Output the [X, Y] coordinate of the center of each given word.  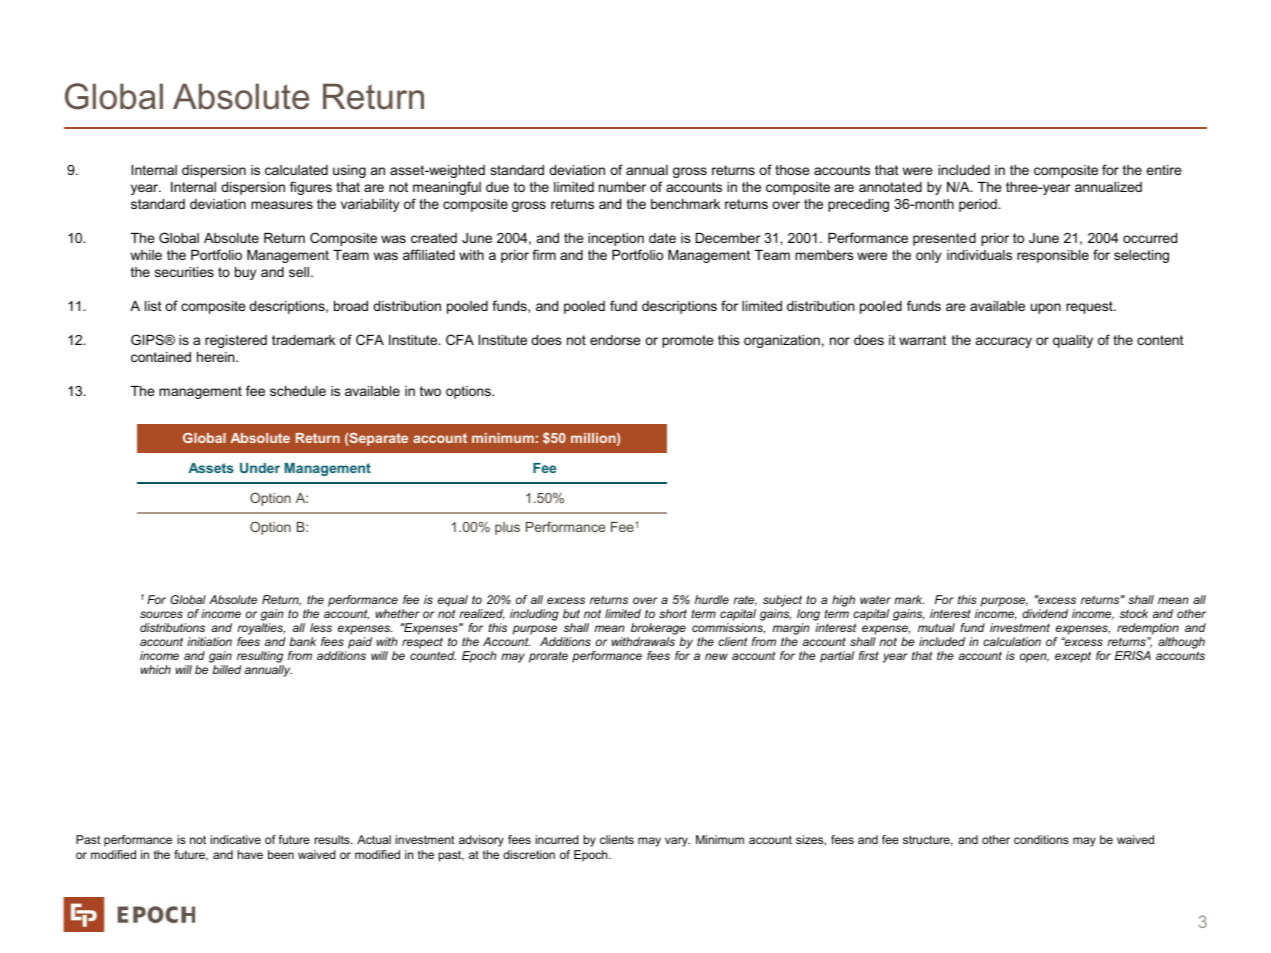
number [622, 187]
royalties [261, 630]
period [979, 205]
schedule [298, 391]
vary [677, 842]
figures [311, 188]
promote [687, 341]
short [673, 613]
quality [1073, 341]
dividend [1045, 613]
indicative [236, 839]
